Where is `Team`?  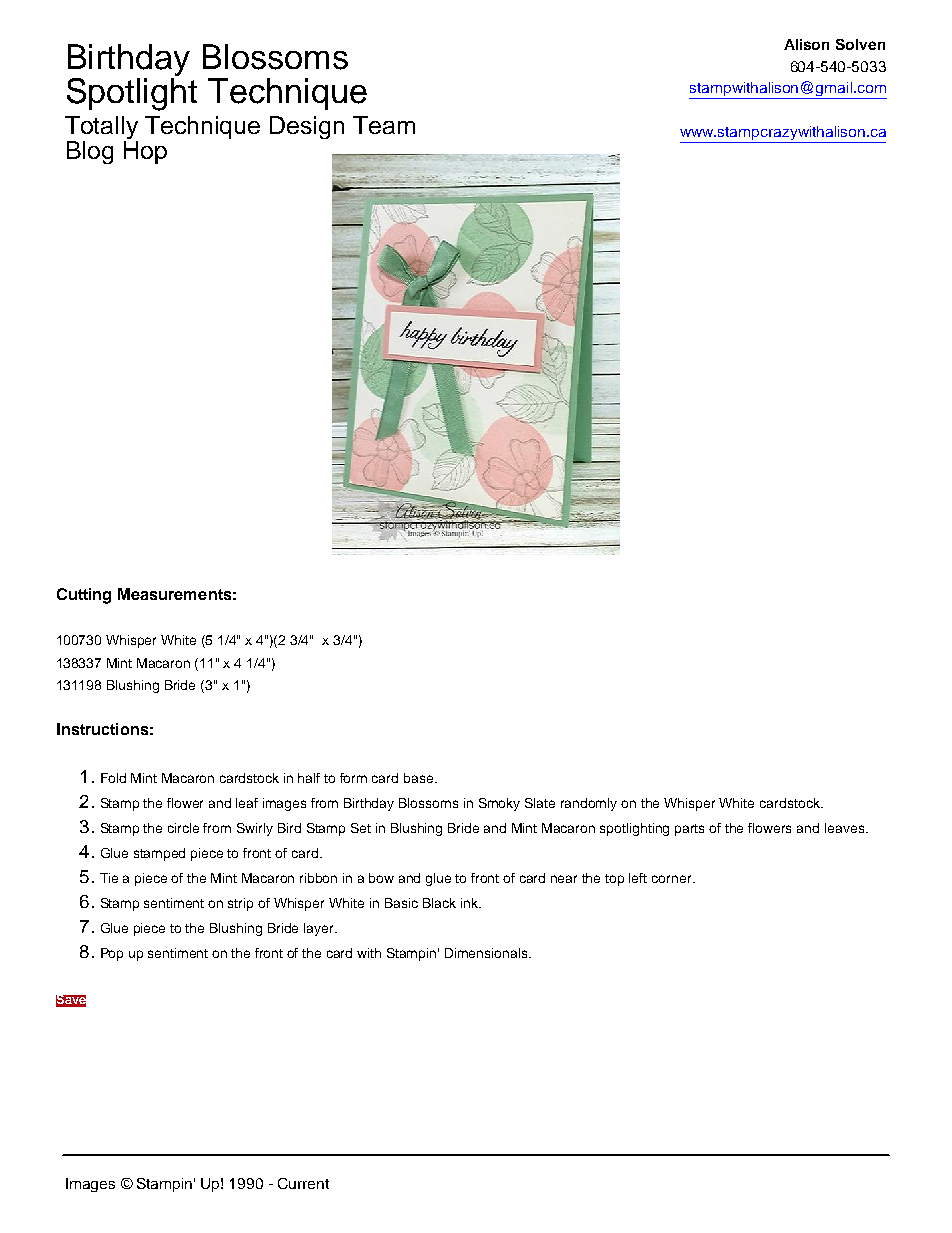
Team is located at coordinates (384, 125).
